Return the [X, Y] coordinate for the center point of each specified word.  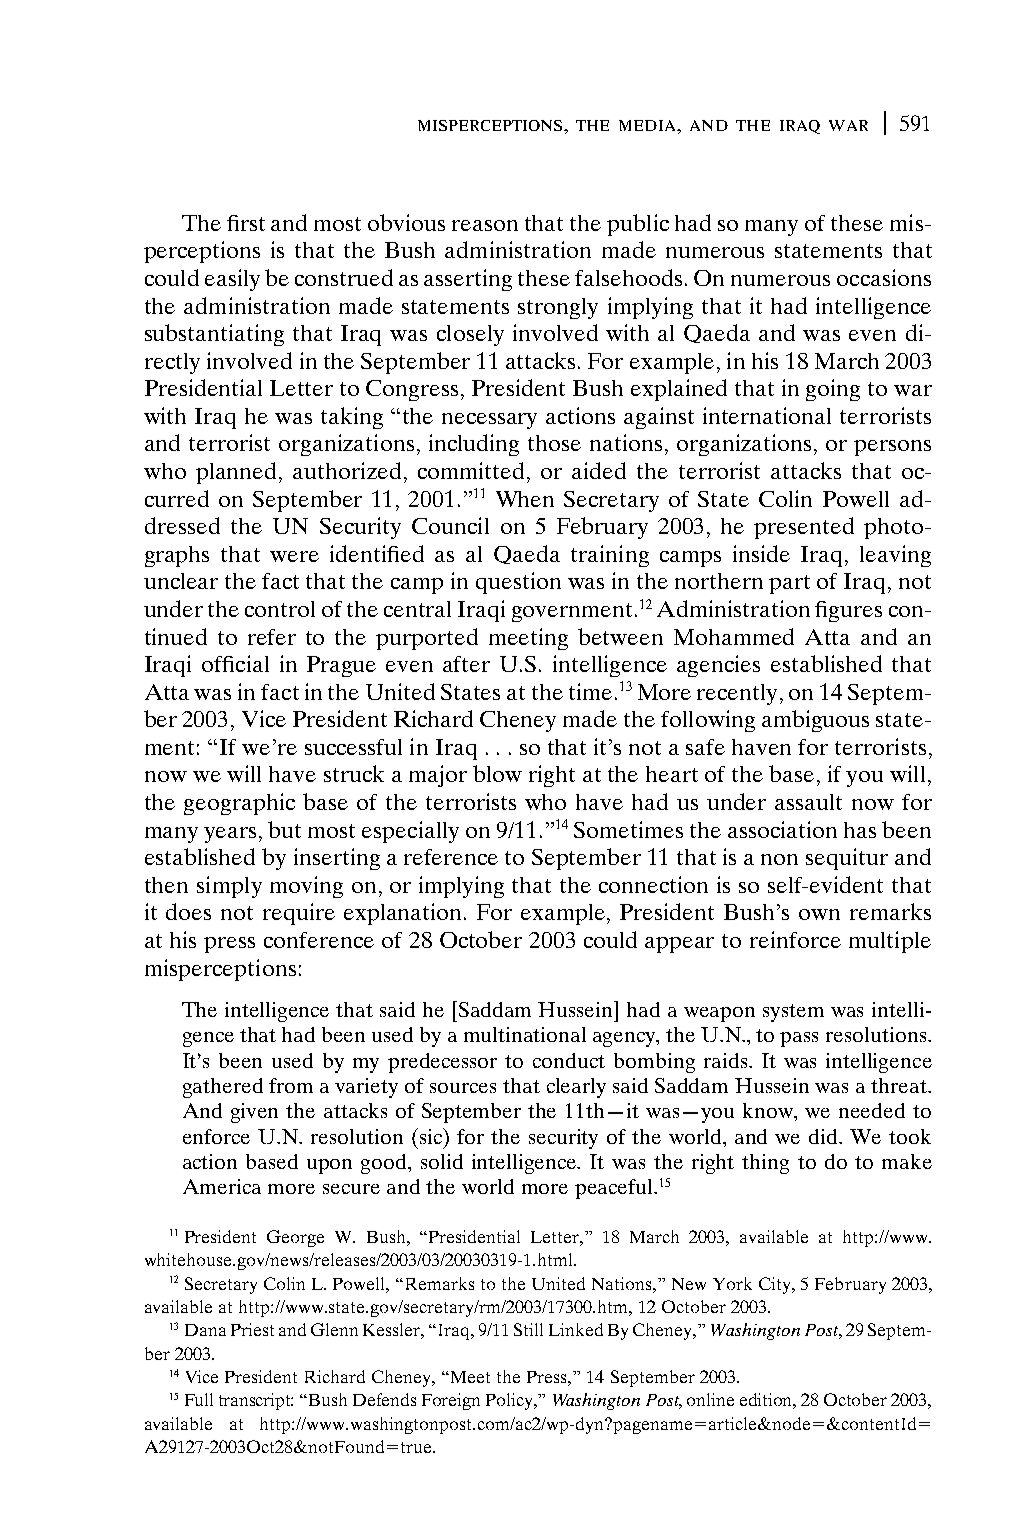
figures [848, 611]
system [793, 1013]
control [280, 609]
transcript [256, 1401]
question [518, 583]
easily [232, 280]
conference [319, 940]
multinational [525, 1034]
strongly [558, 308]
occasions [884, 277]
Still [528, 1329]
